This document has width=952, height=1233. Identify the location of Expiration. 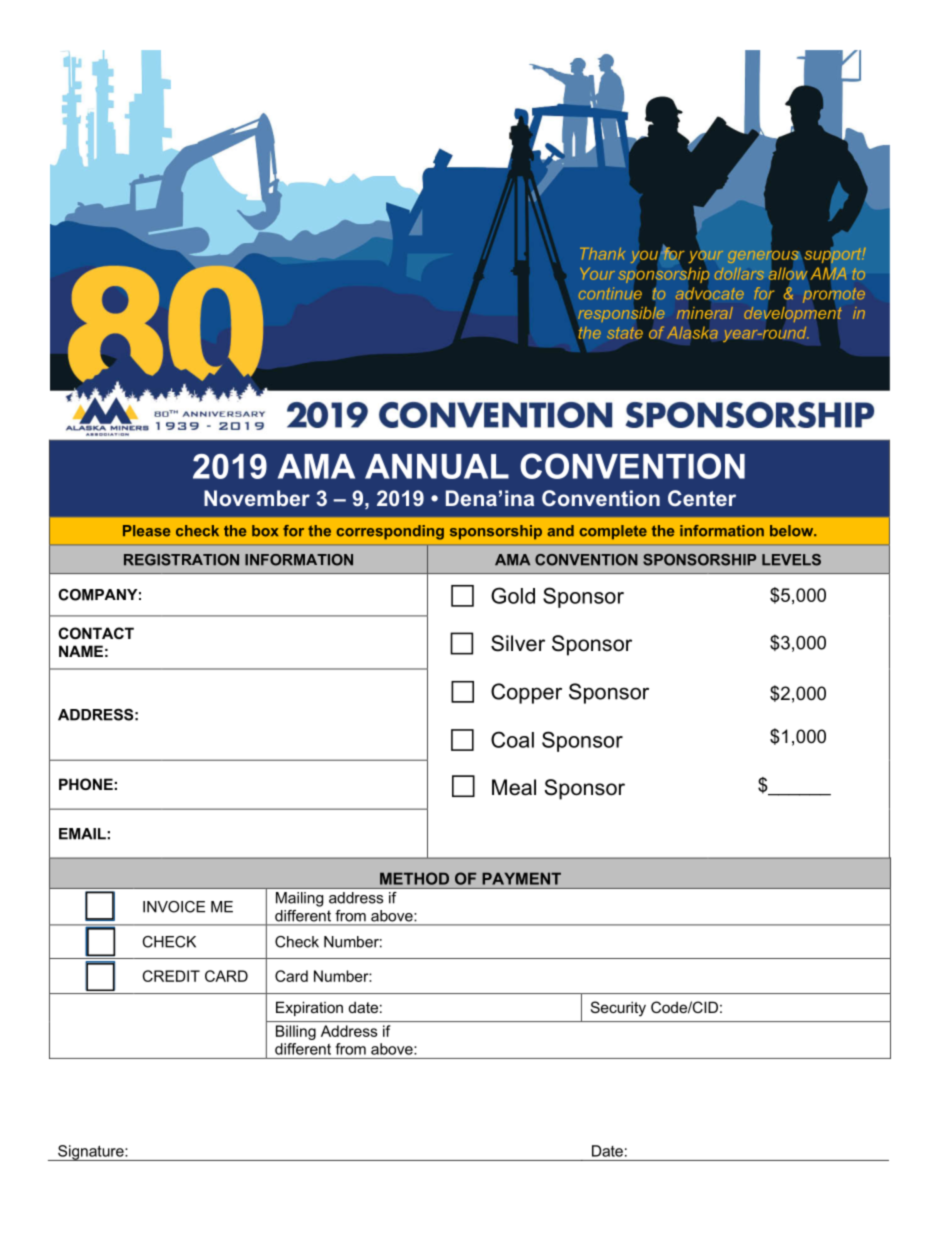
(309, 1008).
